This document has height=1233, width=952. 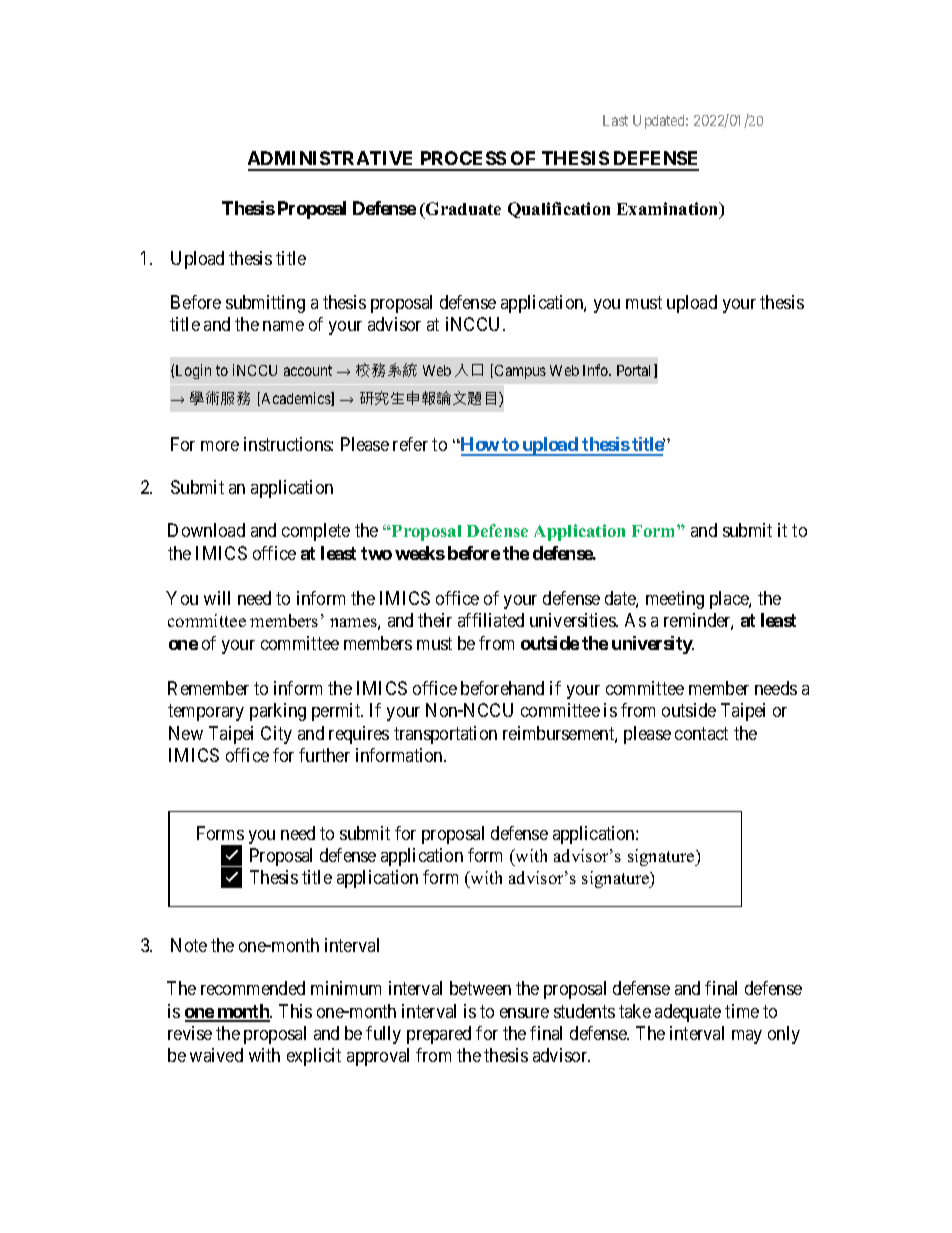 I want to click on transportation, so click(x=445, y=735).
